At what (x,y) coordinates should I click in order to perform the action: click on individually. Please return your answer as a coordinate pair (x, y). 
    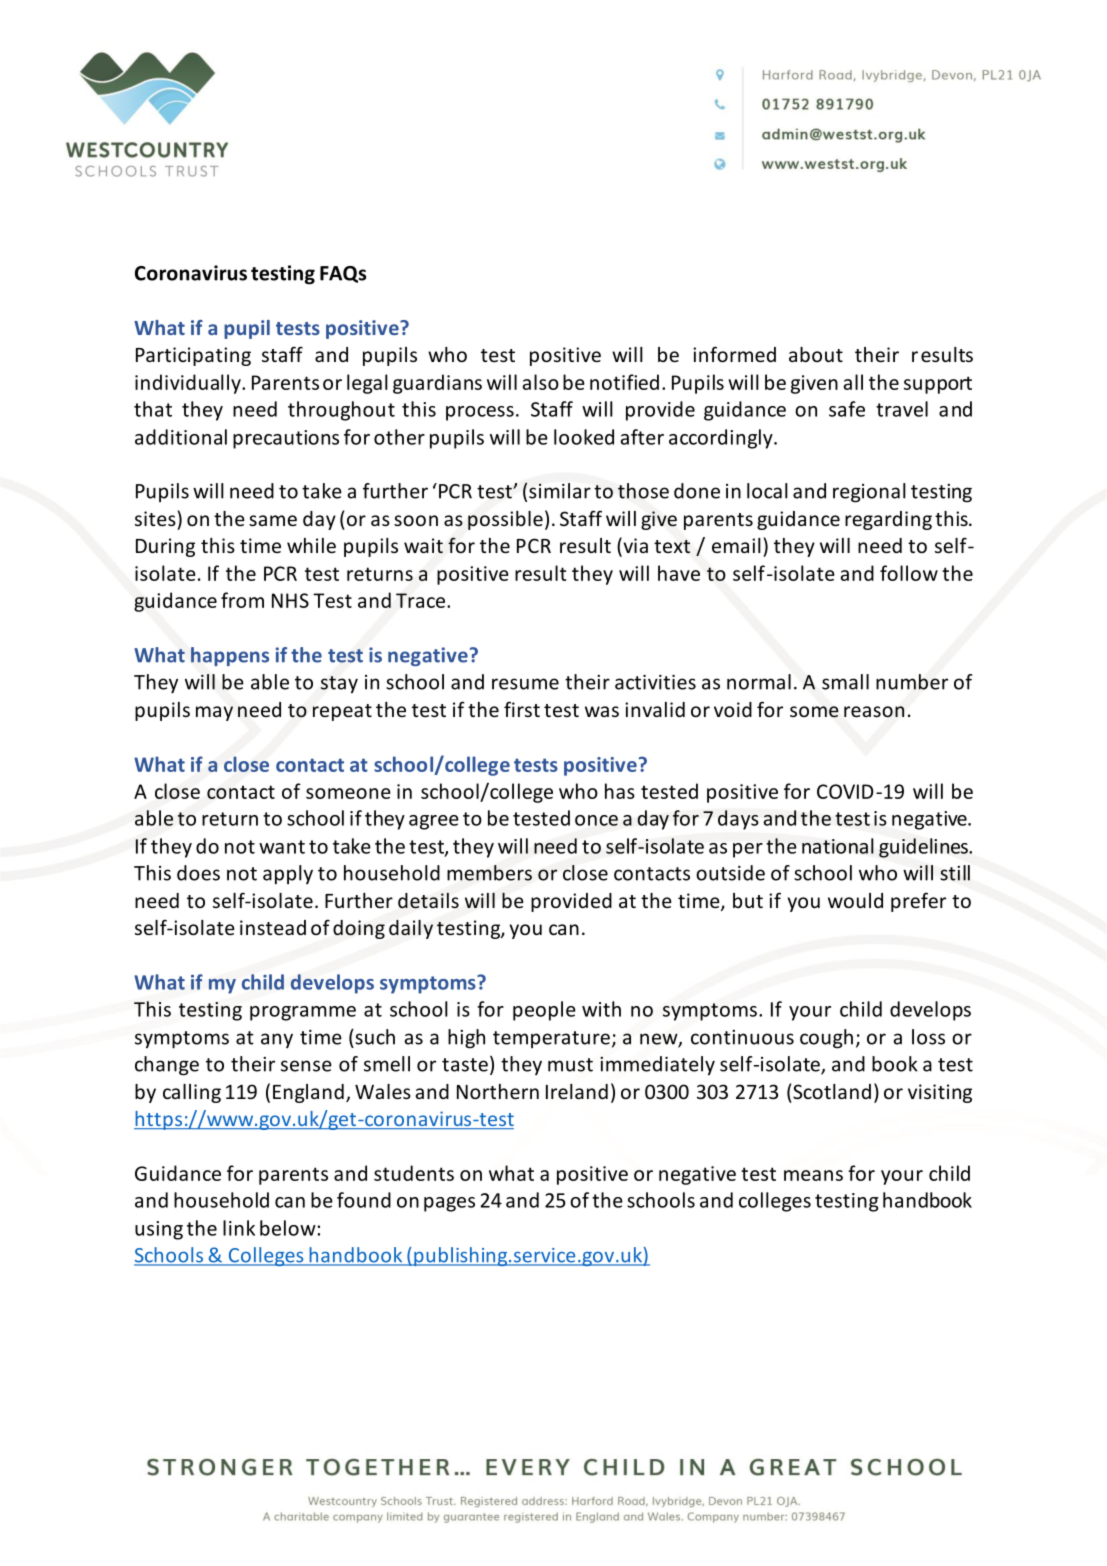
    Looking at the image, I should click on (189, 384).
